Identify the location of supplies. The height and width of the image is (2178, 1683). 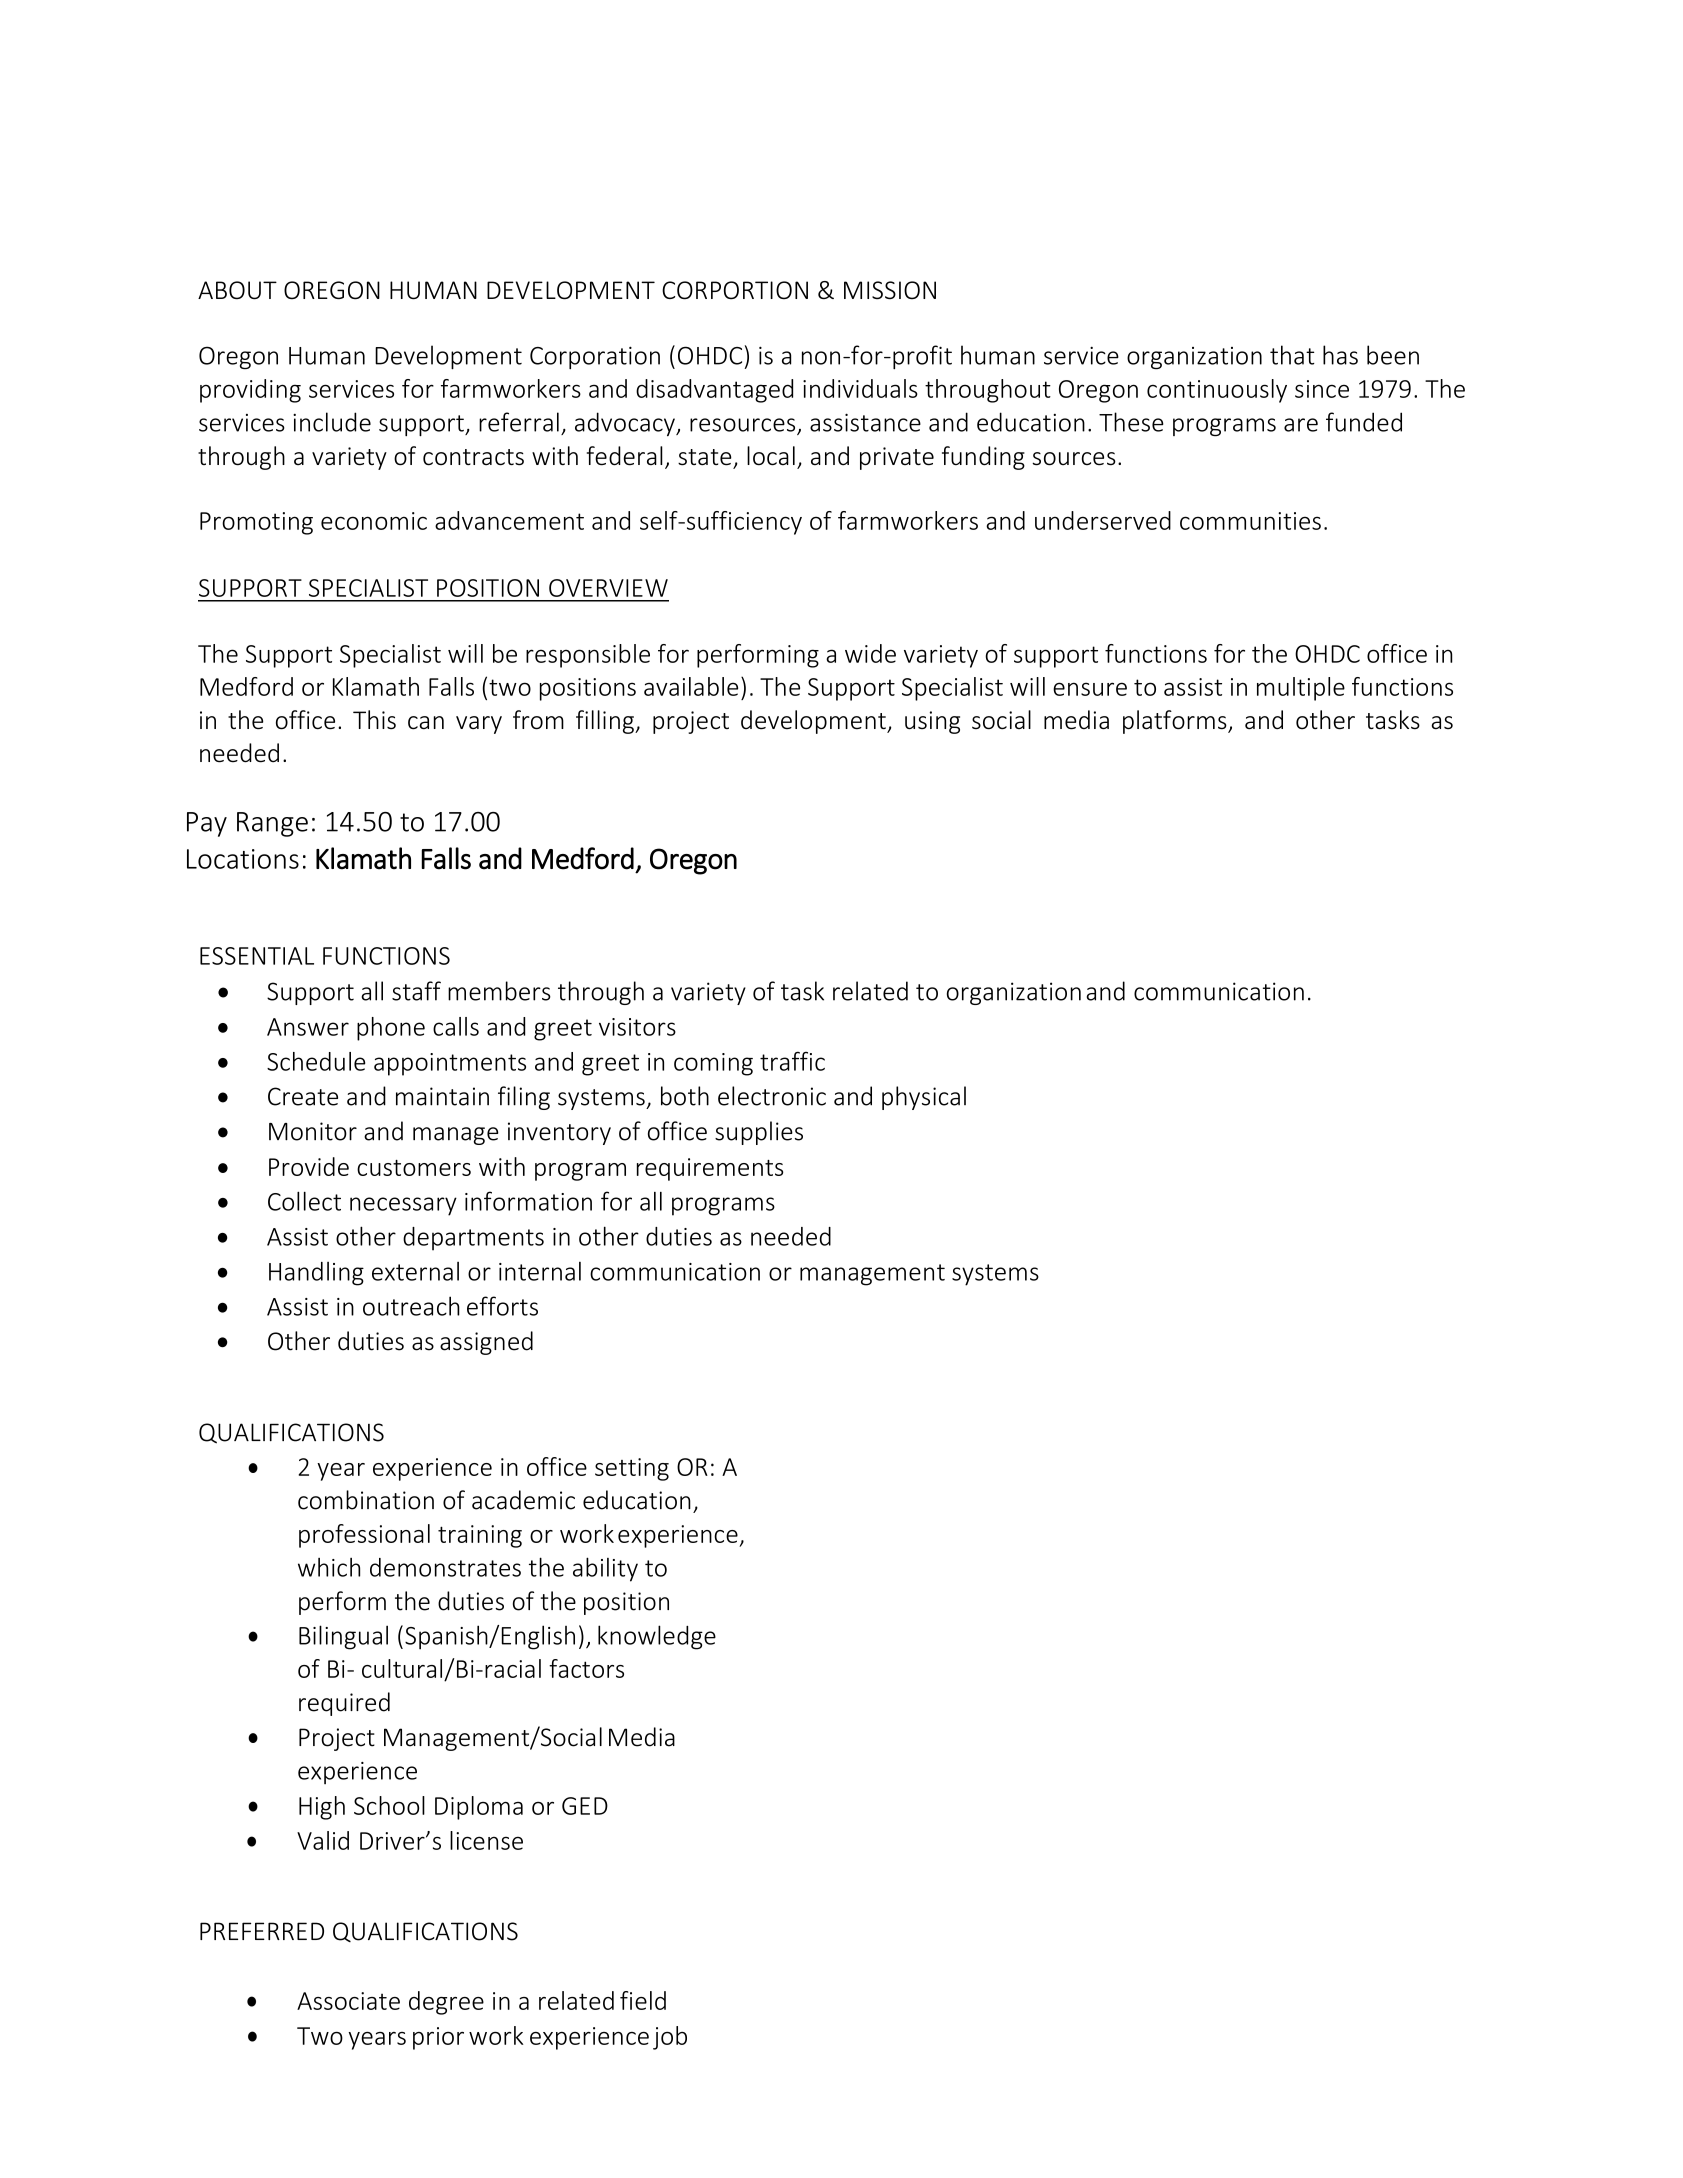
(759, 1133).
